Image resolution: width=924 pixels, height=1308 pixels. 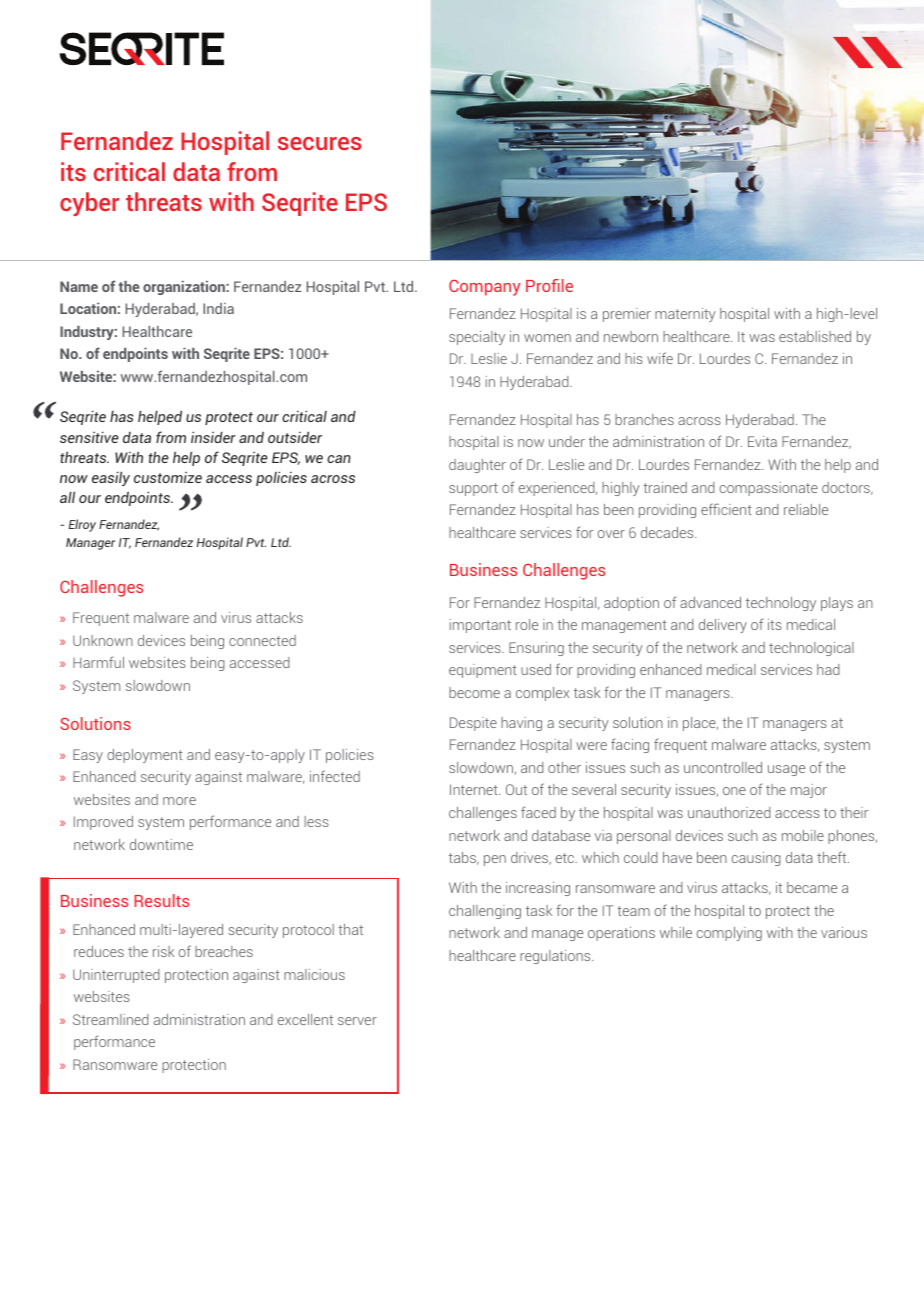 What do you see at coordinates (89, 204) in the document?
I see `cyber` at bounding box center [89, 204].
